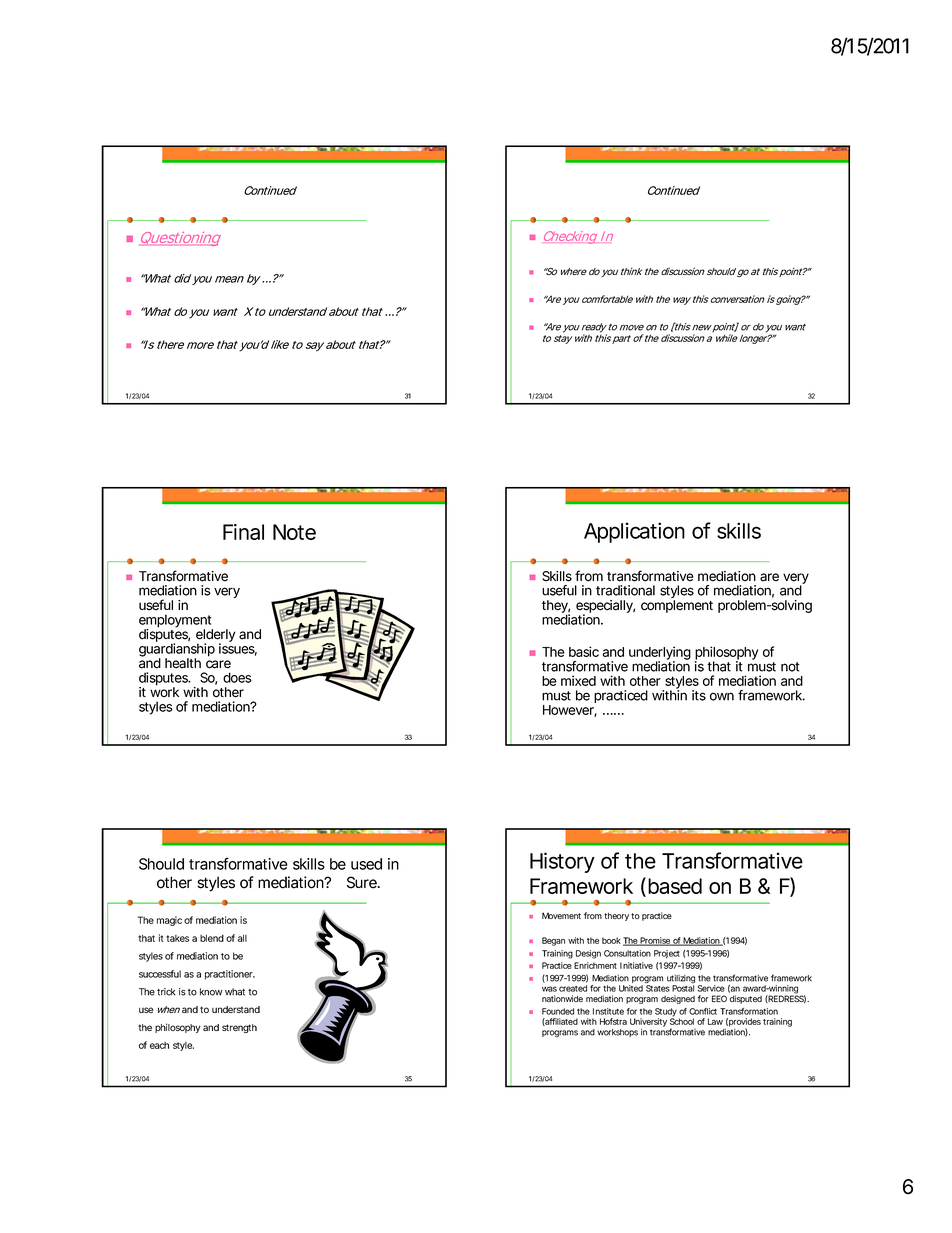  What do you see at coordinates (239, 1028) in the screenshot?
I see `strength` at bounding box center [239, 1028].
